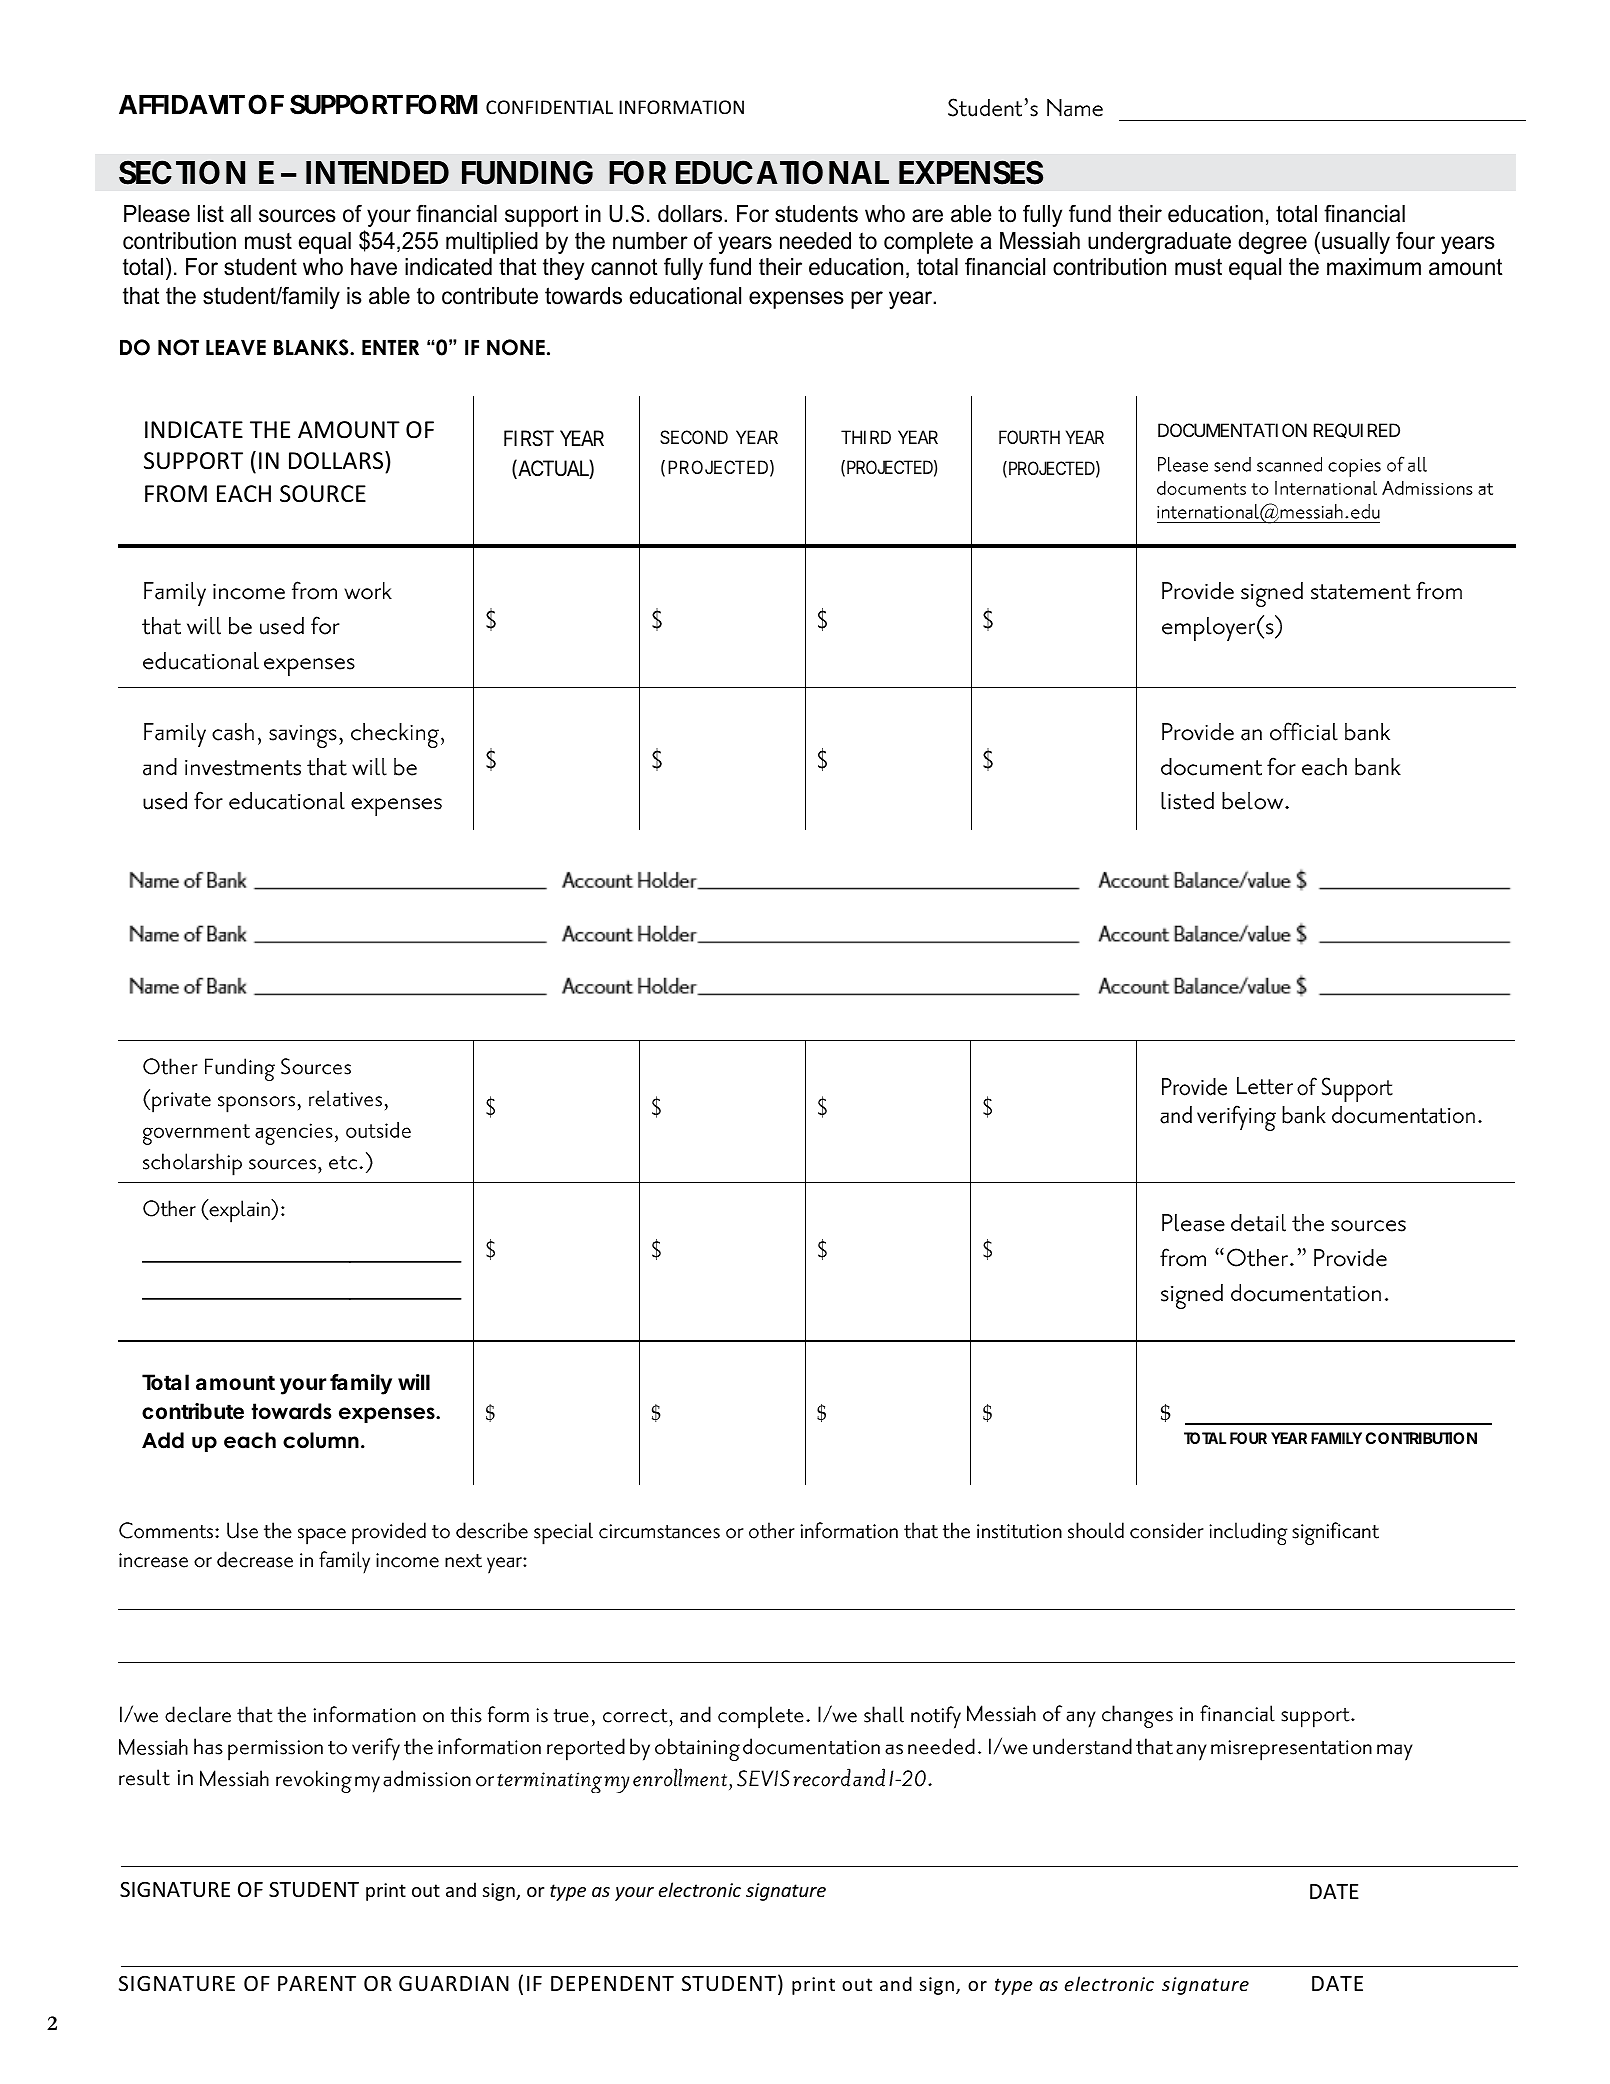 This image has width=1610, height=2084. Describe the element at coordinates (815, 241) in the image. I see `needed` at that location.
